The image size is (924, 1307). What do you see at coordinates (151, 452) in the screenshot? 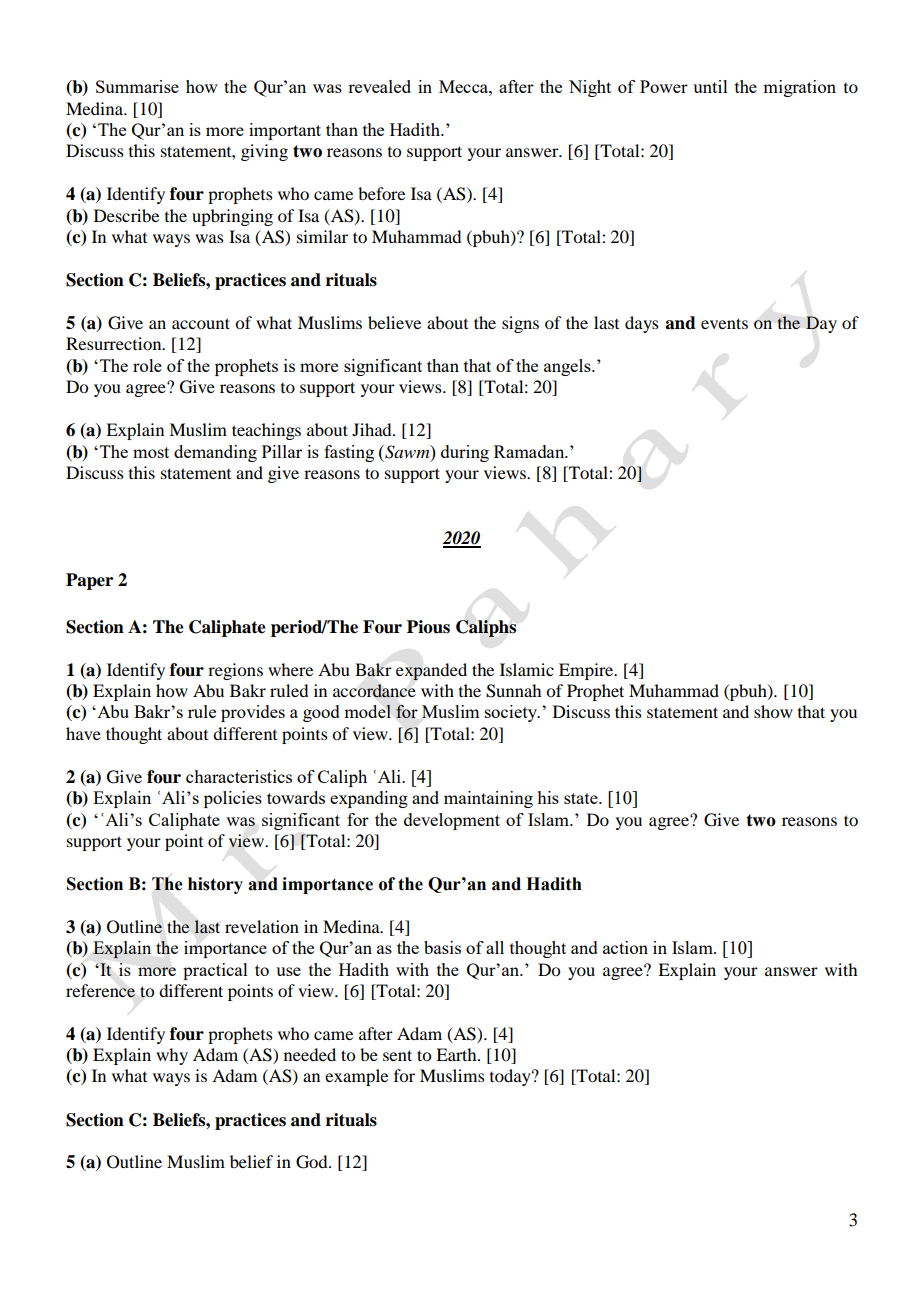
I see `most` at bounding box center [151, 452].
